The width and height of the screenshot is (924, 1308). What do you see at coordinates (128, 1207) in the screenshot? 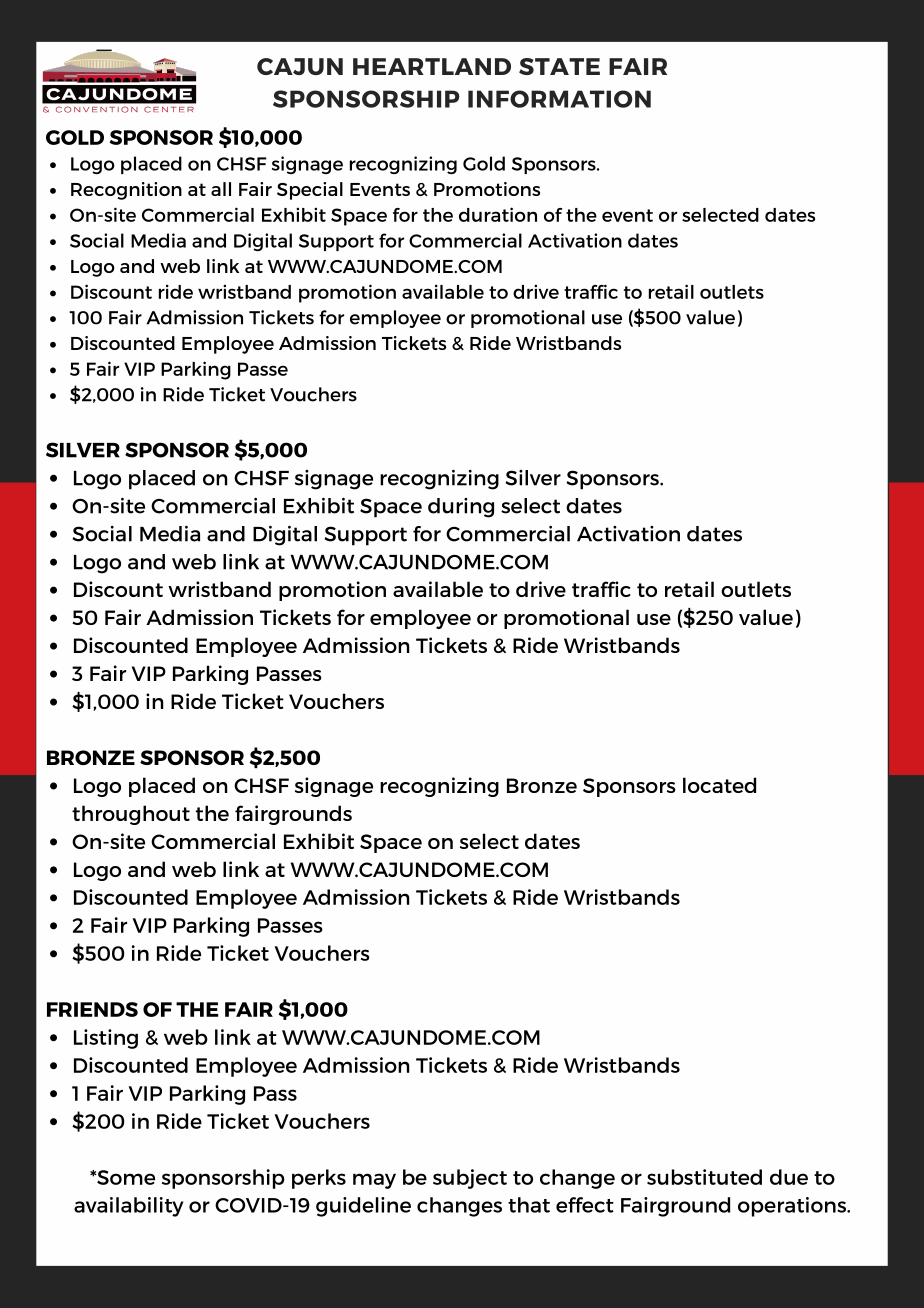
I see `availability` at bounding box center [128, 1207].
